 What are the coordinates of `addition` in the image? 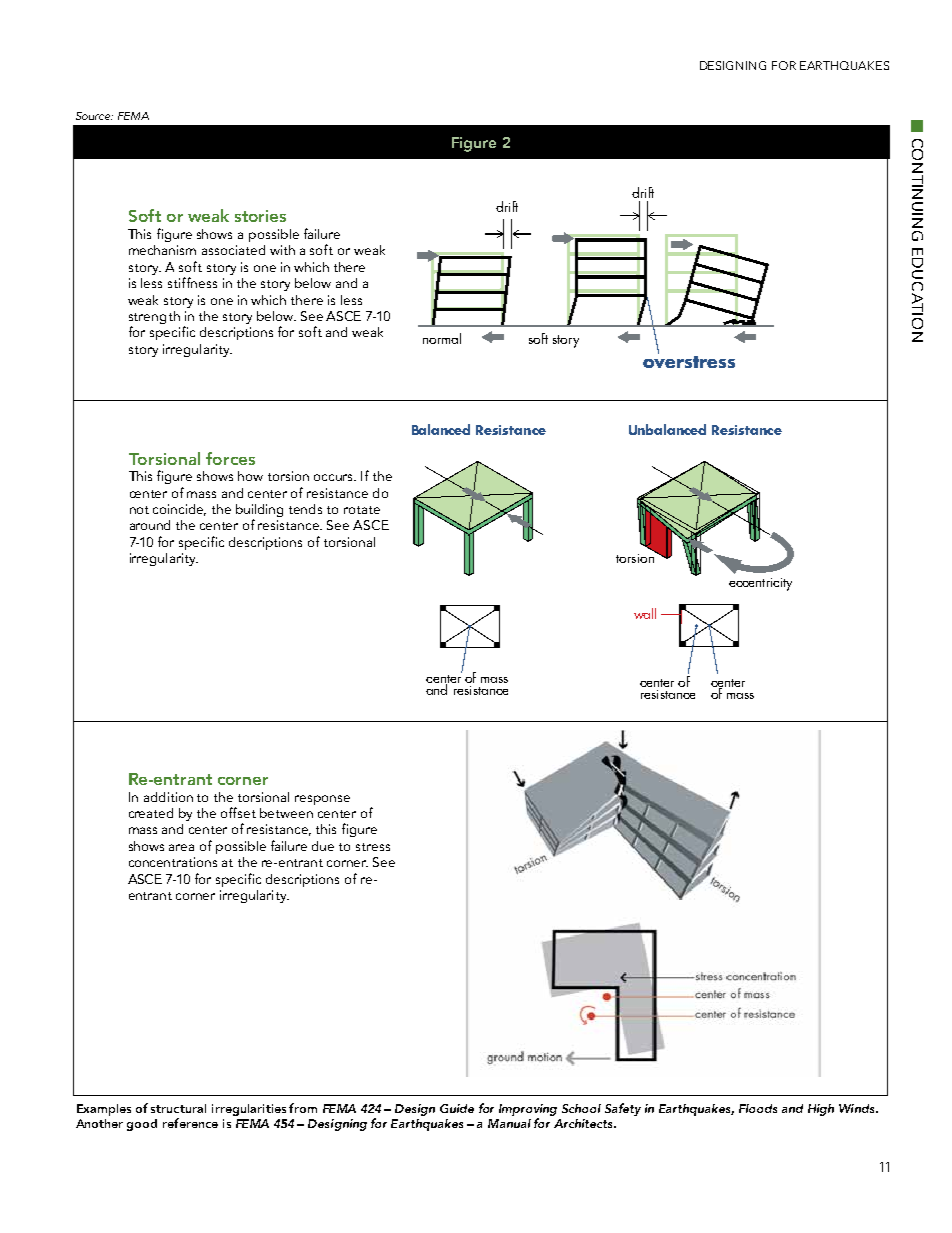 It's located at (168, 797).
